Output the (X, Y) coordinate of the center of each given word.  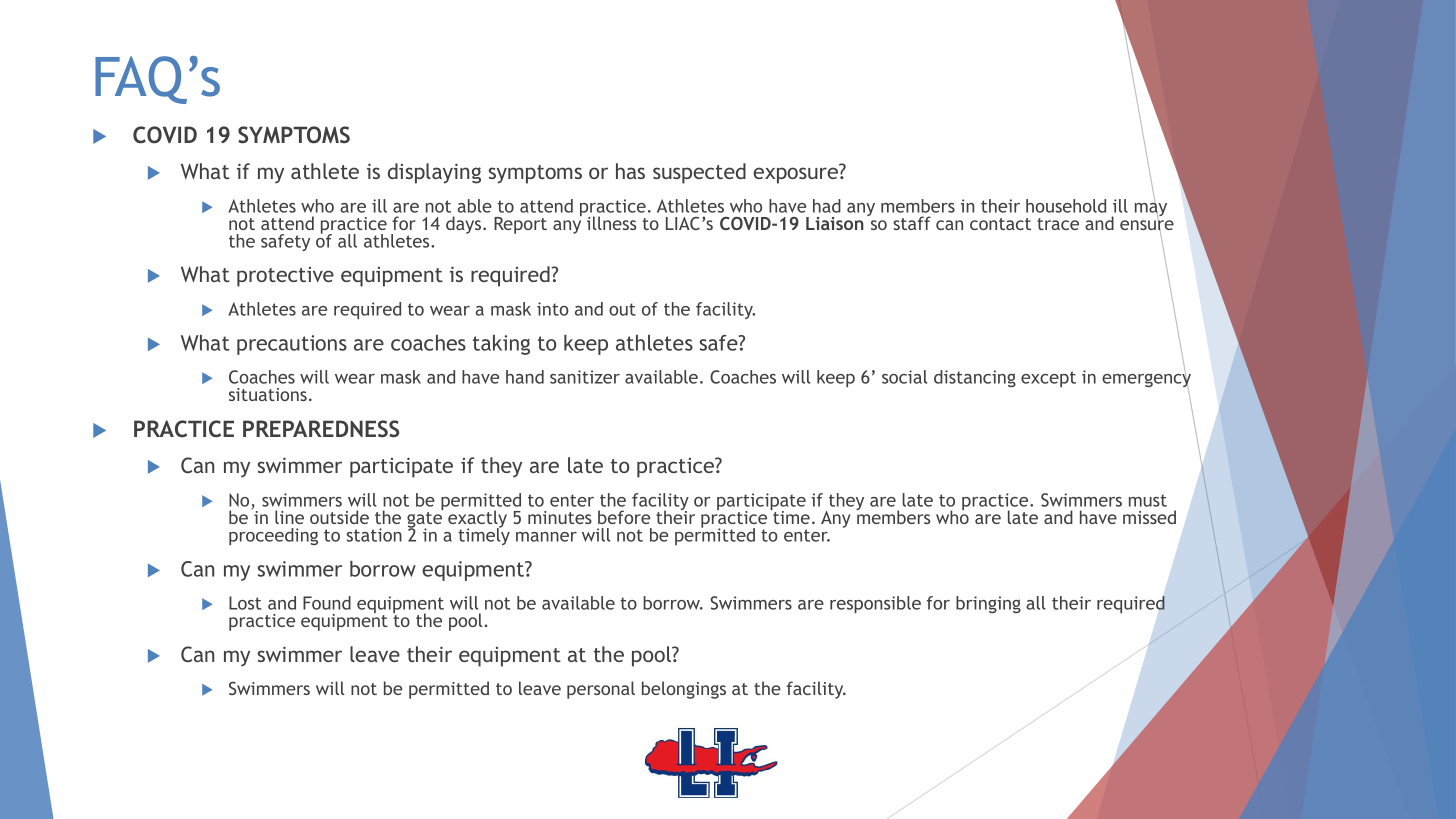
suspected (699, 173)
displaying (434, 173)
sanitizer (585, 377)
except (1048, 379)
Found (327, 603)
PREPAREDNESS (321, 429)
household (1066, 206)
